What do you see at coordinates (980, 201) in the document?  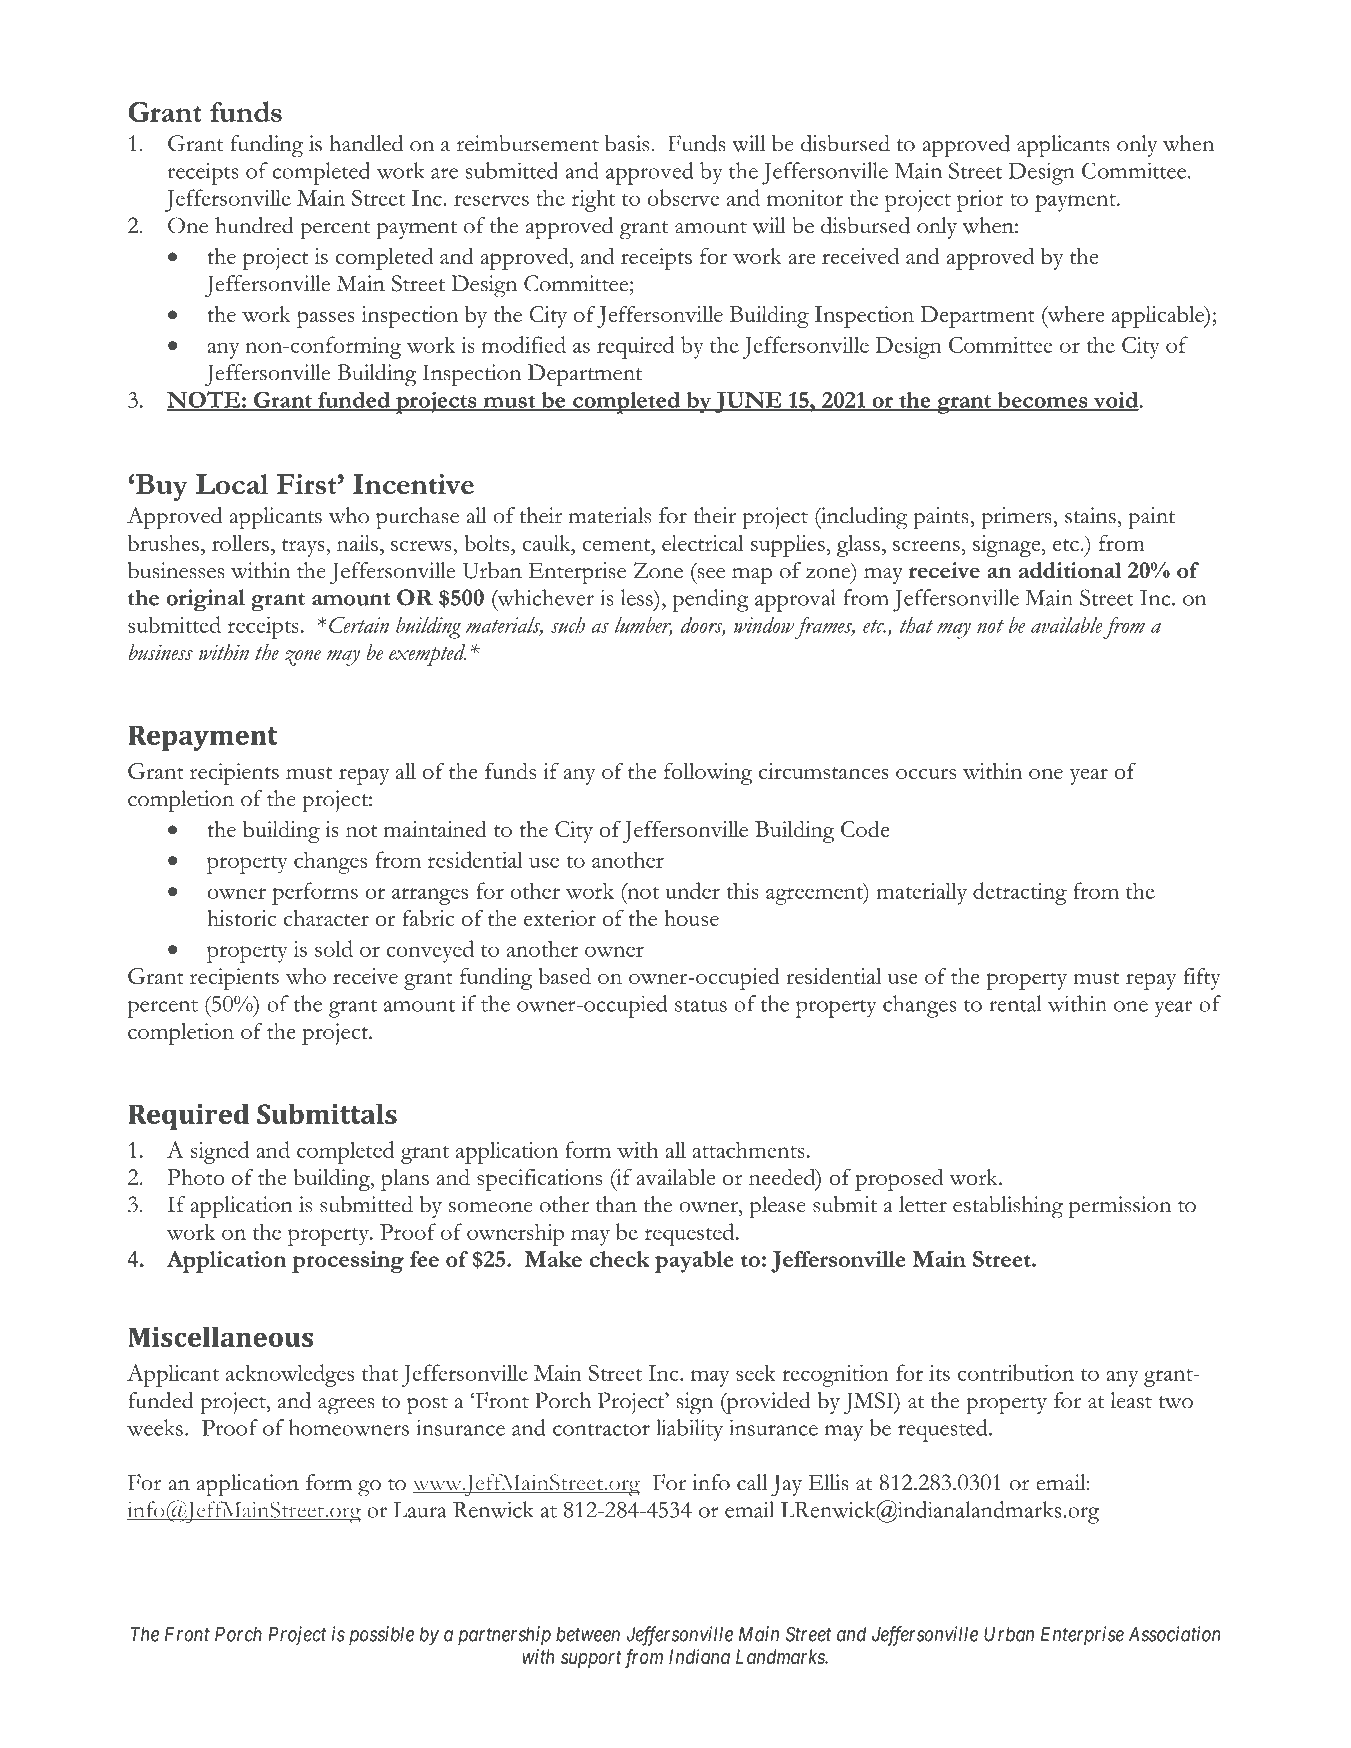 I see `prior` at bounding box center [980, 201].
